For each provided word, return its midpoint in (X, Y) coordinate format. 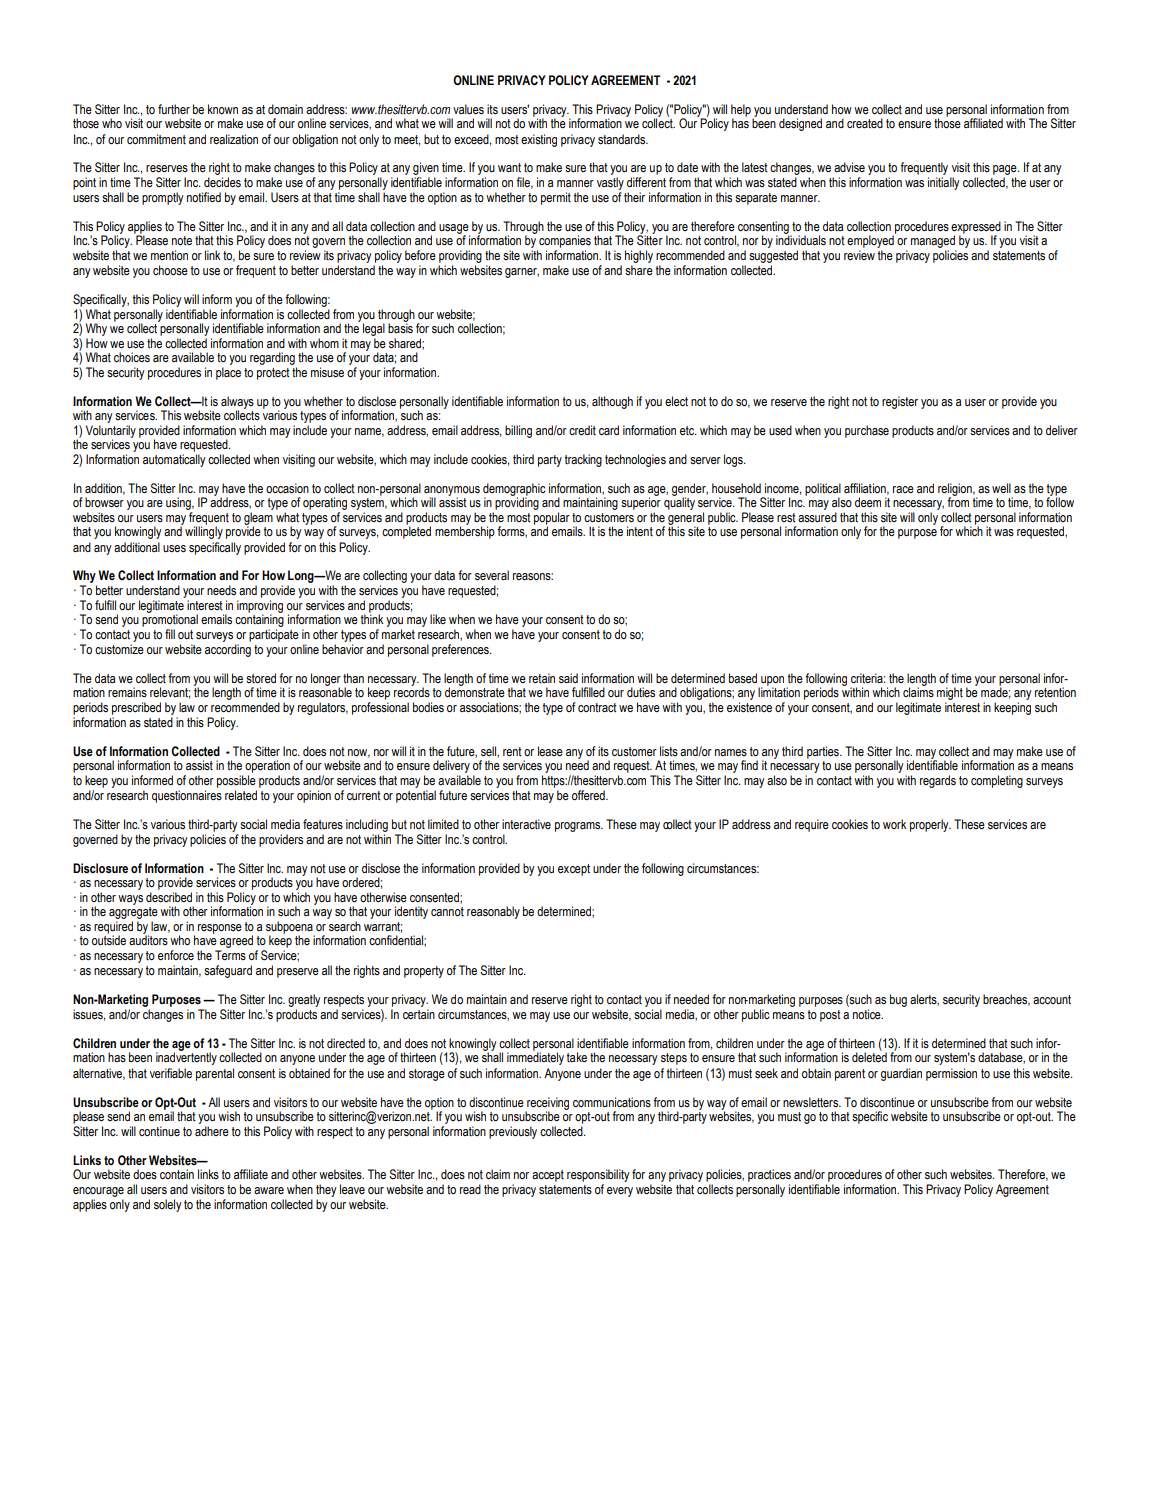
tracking (583, 460)
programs (579, 827)
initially (944, 183)
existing (539, 140)
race (903, 489)
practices (769, 1177)
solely (168, 1205)
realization (234, 139)
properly (930, 825)
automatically (174, 460)
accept (548, 1176)
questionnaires (187, 796)
